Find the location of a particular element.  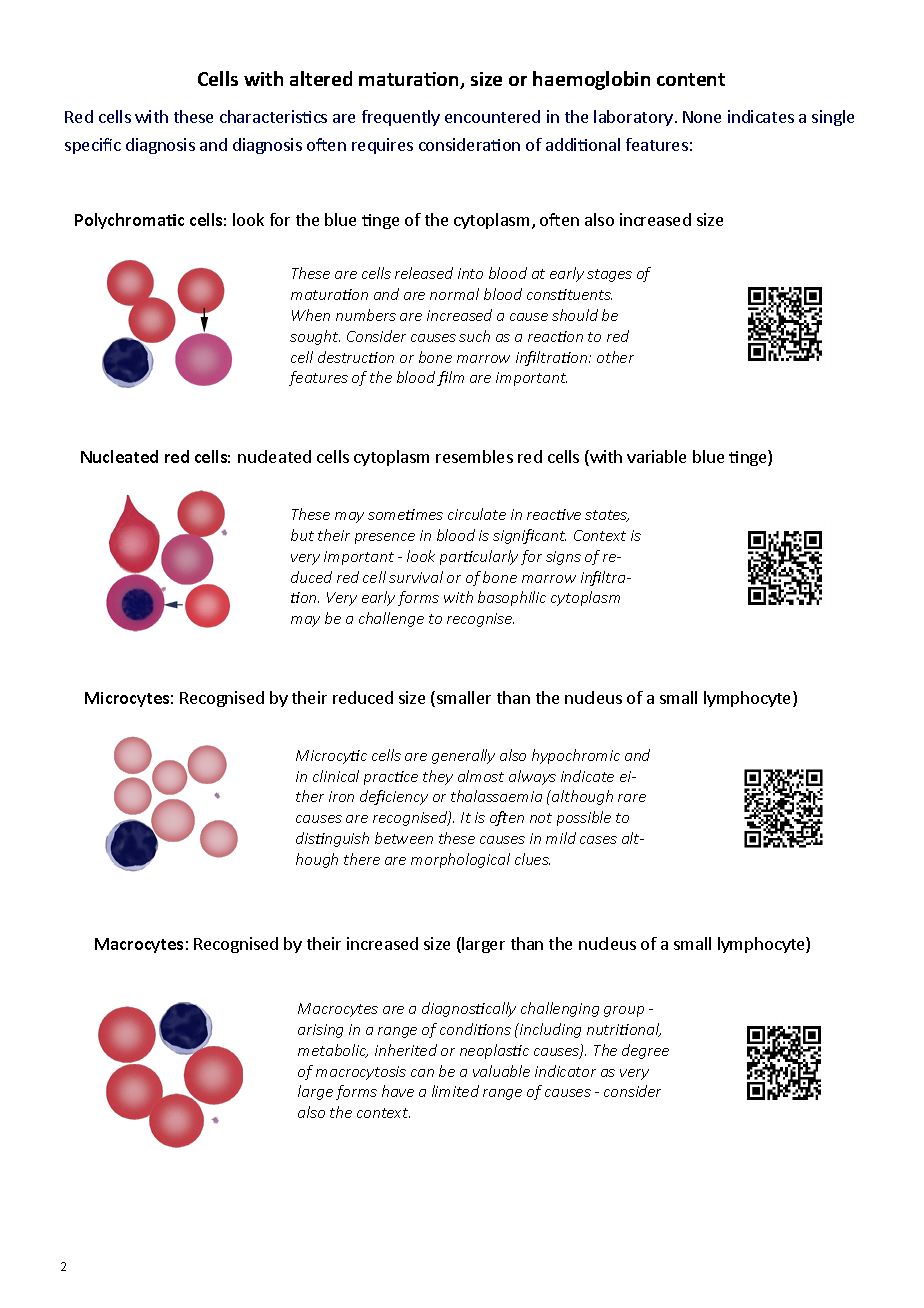

rare is located at coordinates (632, 798).
